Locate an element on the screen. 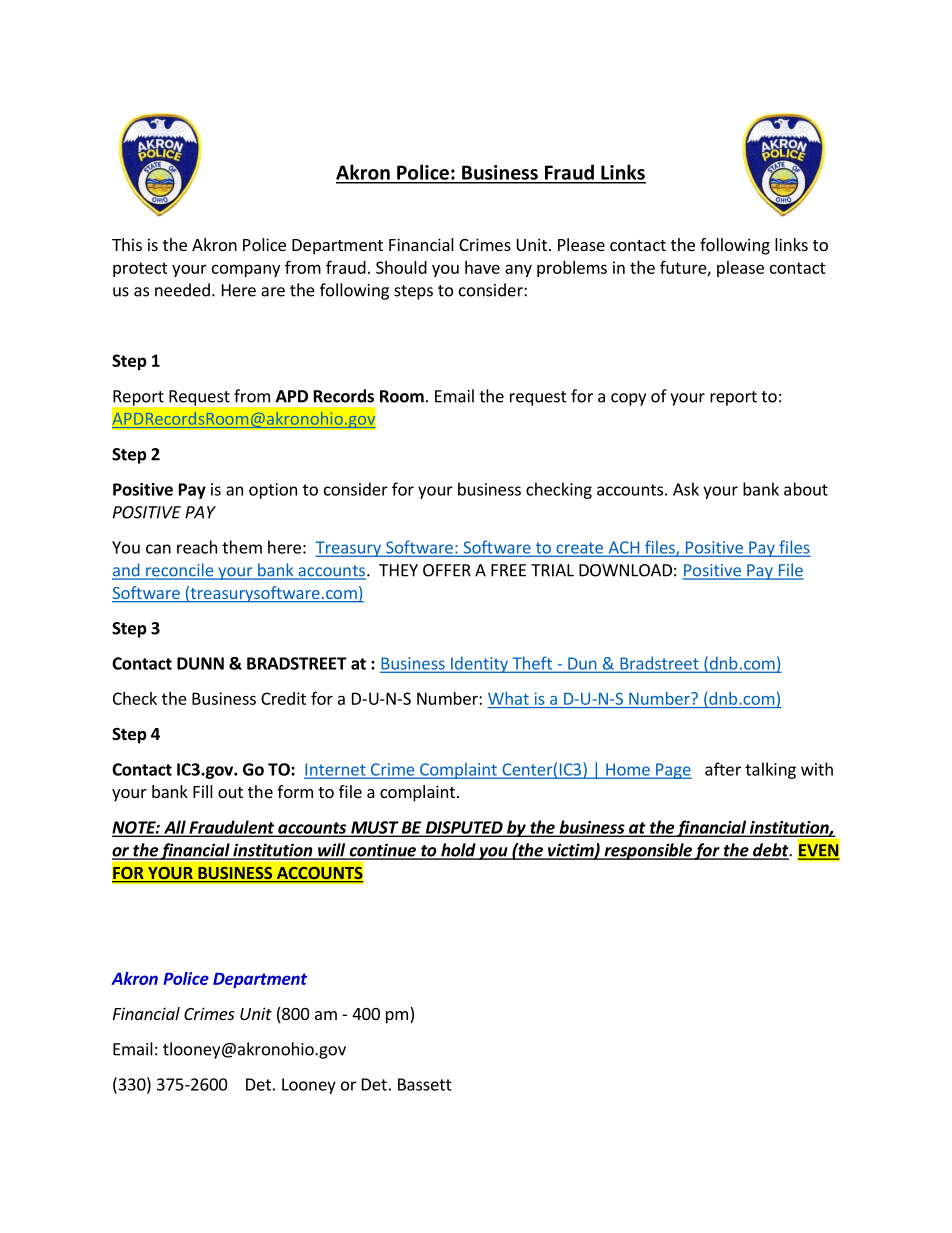 The height and width of the screenshot is (1233, 952). All is located at coordinates (175, 828).
